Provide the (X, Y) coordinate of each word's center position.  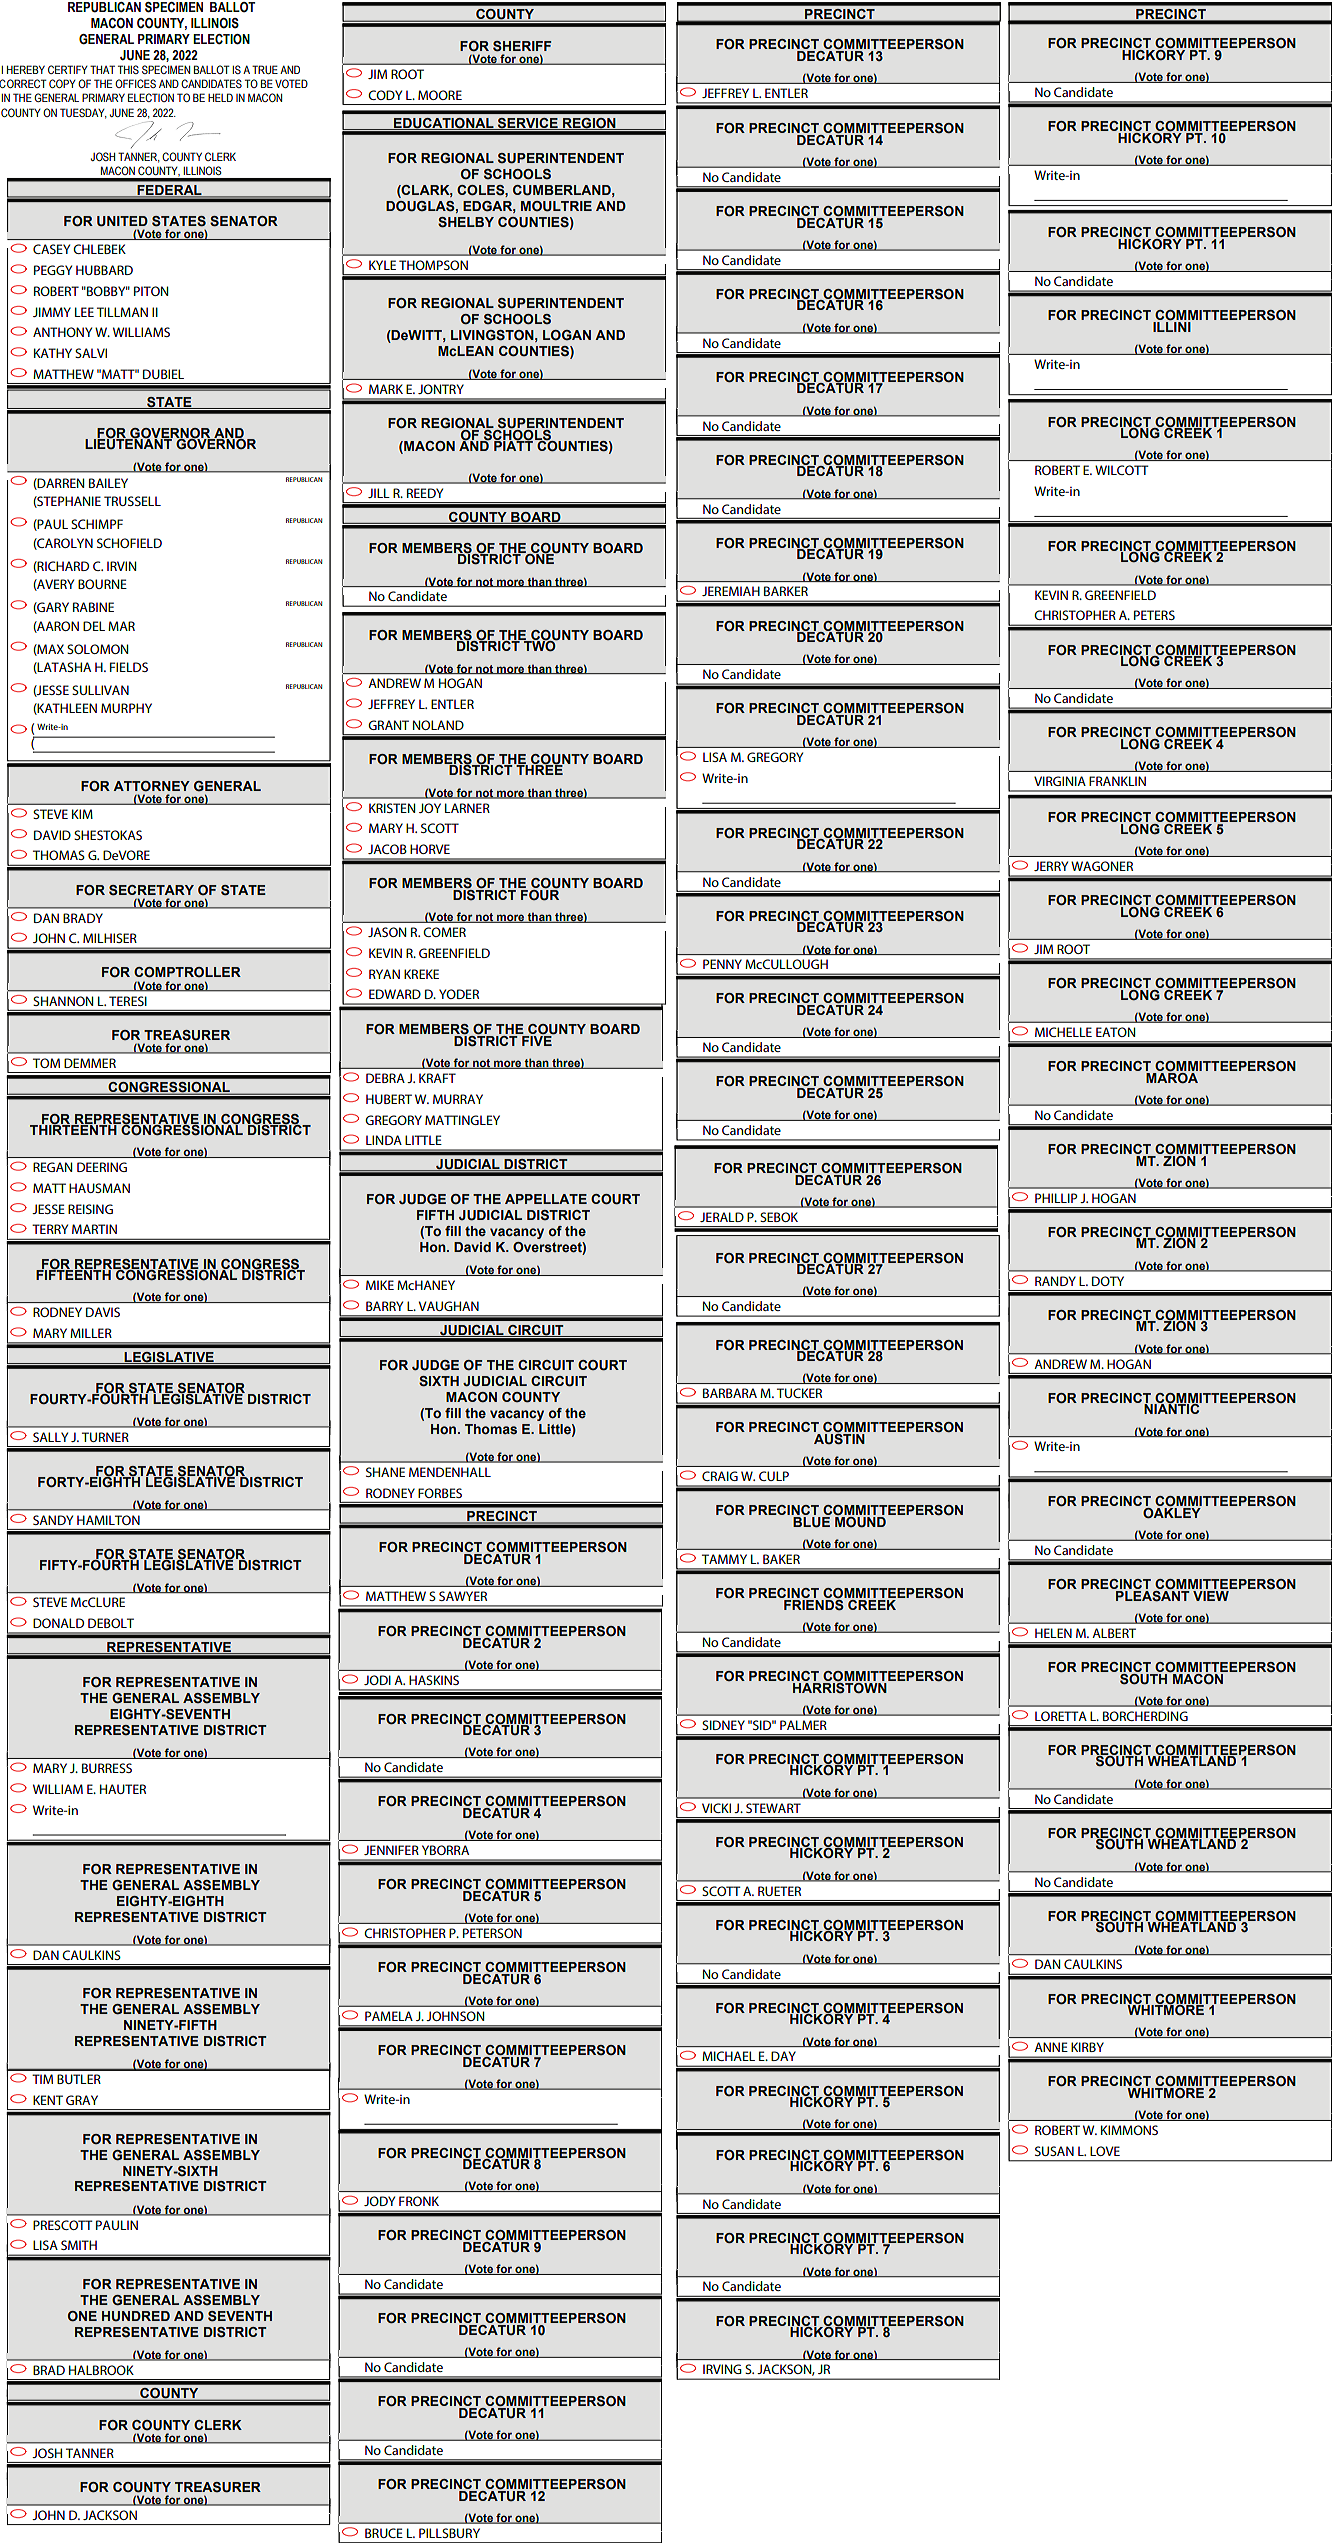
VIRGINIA (1060, 781)
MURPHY (126, 708)
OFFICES (135, 83)
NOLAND (438, 725)
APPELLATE (546, 1199)
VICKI (716, 1808)
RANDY (1055, 1281)
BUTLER (79, 2079)
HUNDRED (136, 2316)
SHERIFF (522, 46)
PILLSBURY (449, 2533)
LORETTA (1061, 1716)
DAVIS (103, 1312)
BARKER (786, 591)
